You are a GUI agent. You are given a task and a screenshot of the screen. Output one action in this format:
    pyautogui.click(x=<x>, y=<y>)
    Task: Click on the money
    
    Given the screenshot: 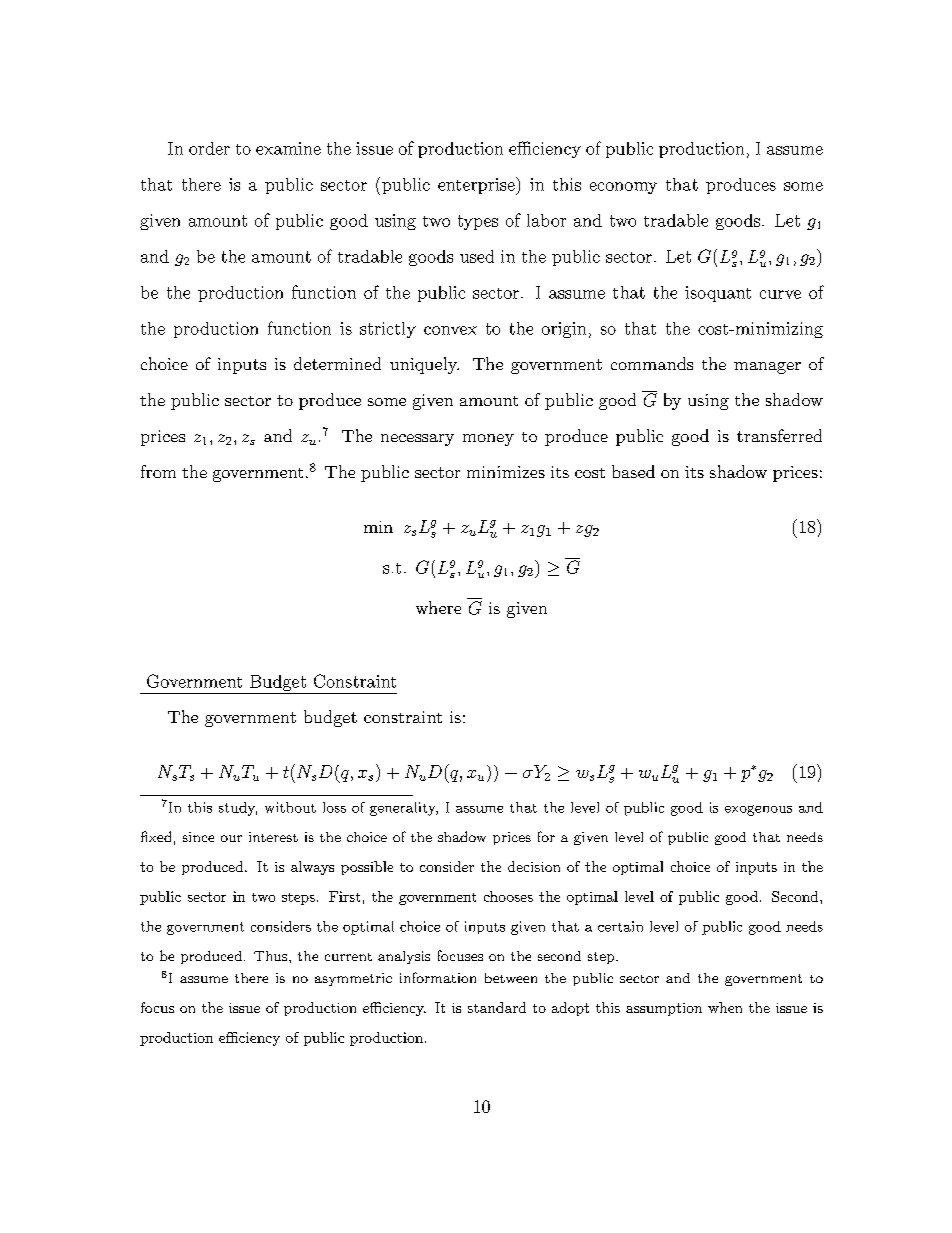 What is the action you would take?
    pyautogui.click(x=488, y=440)
